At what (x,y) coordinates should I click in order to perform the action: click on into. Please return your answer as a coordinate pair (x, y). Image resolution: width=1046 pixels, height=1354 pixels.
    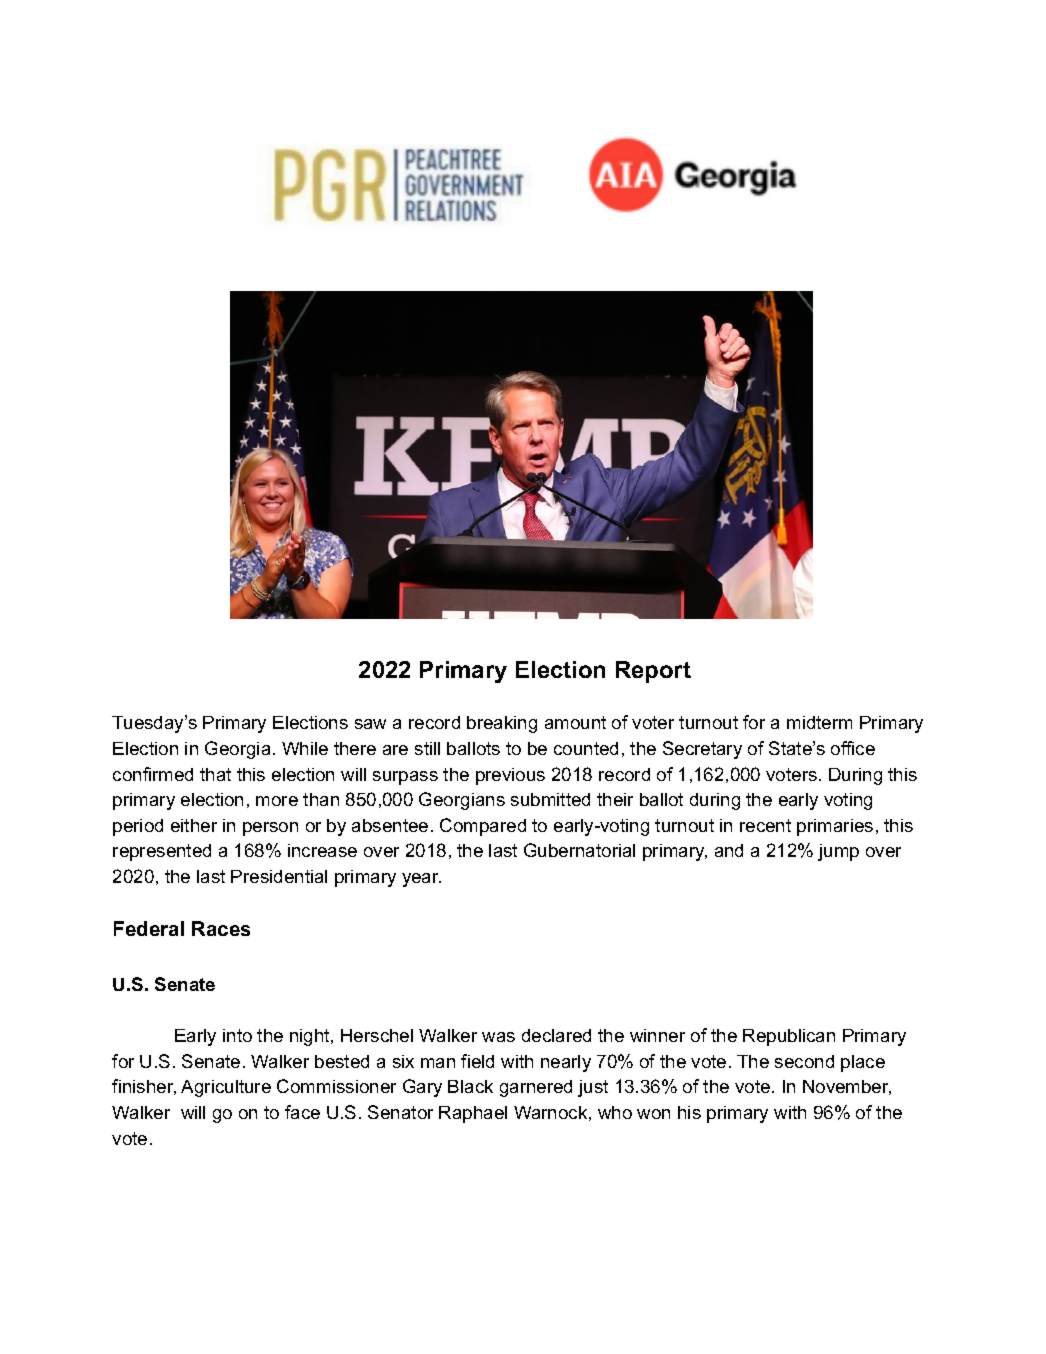
    Looking at the image, I should click on (237, 1035).
